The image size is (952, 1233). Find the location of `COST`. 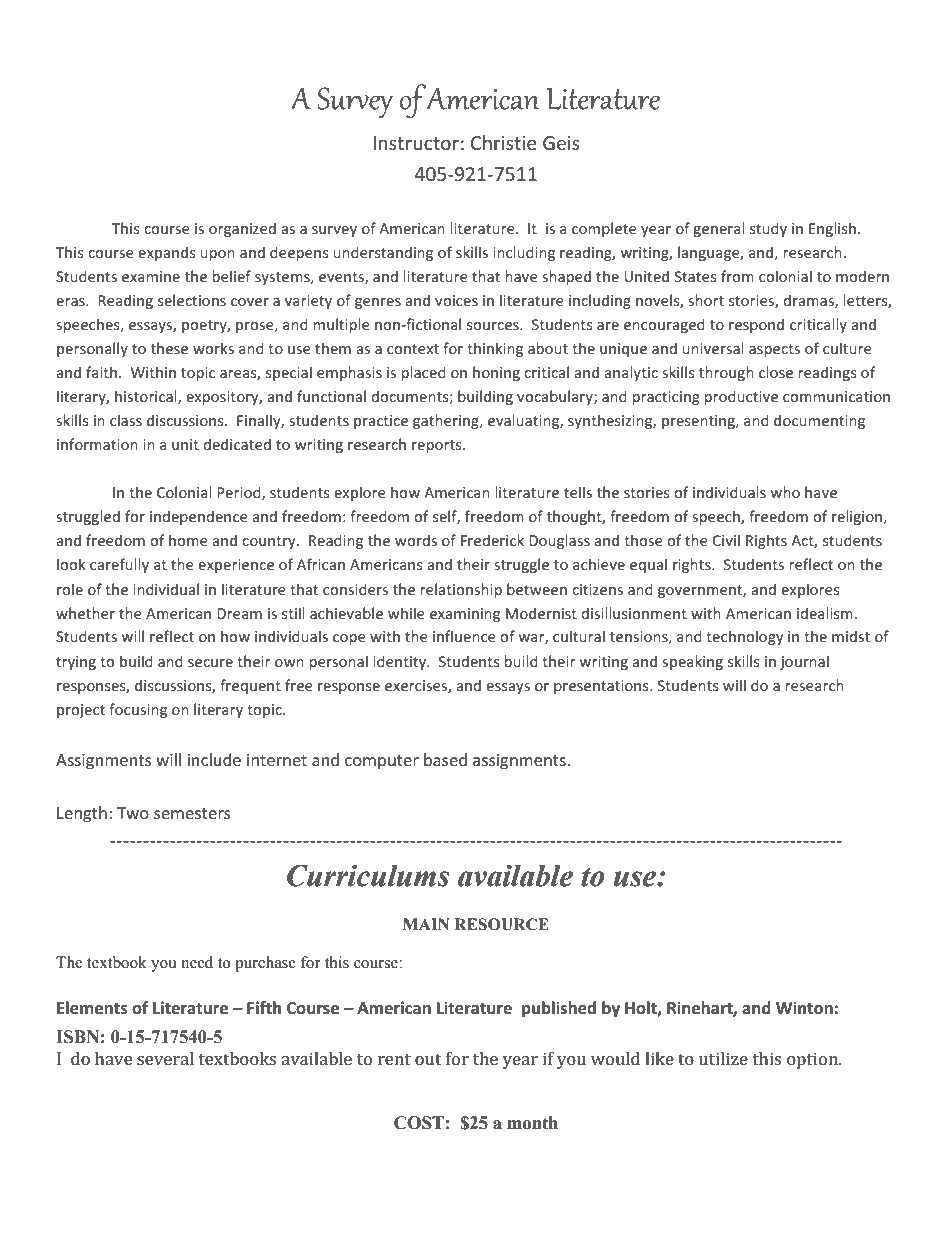

COST is located at coordinates (419, 1123).
